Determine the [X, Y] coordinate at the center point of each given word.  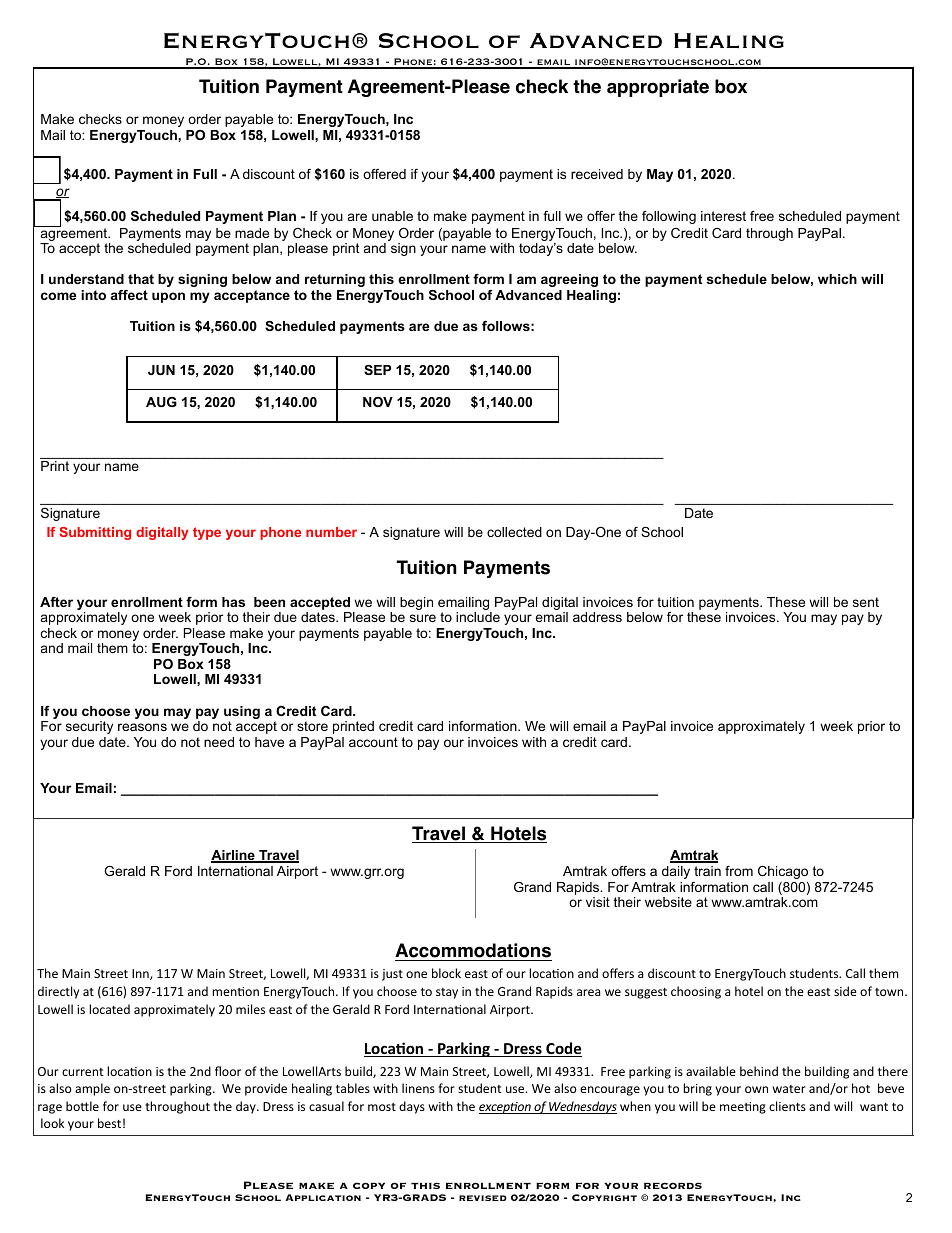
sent [866, 602]
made [252, 233]
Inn [141, 974]
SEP [377, 370]
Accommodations [473, 950]
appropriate [658, 88]
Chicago [783, 872]
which [837, 279]
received [597, 174]
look [52, 1123]
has [233, 602]
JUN [161, 370]
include [478, 617]
